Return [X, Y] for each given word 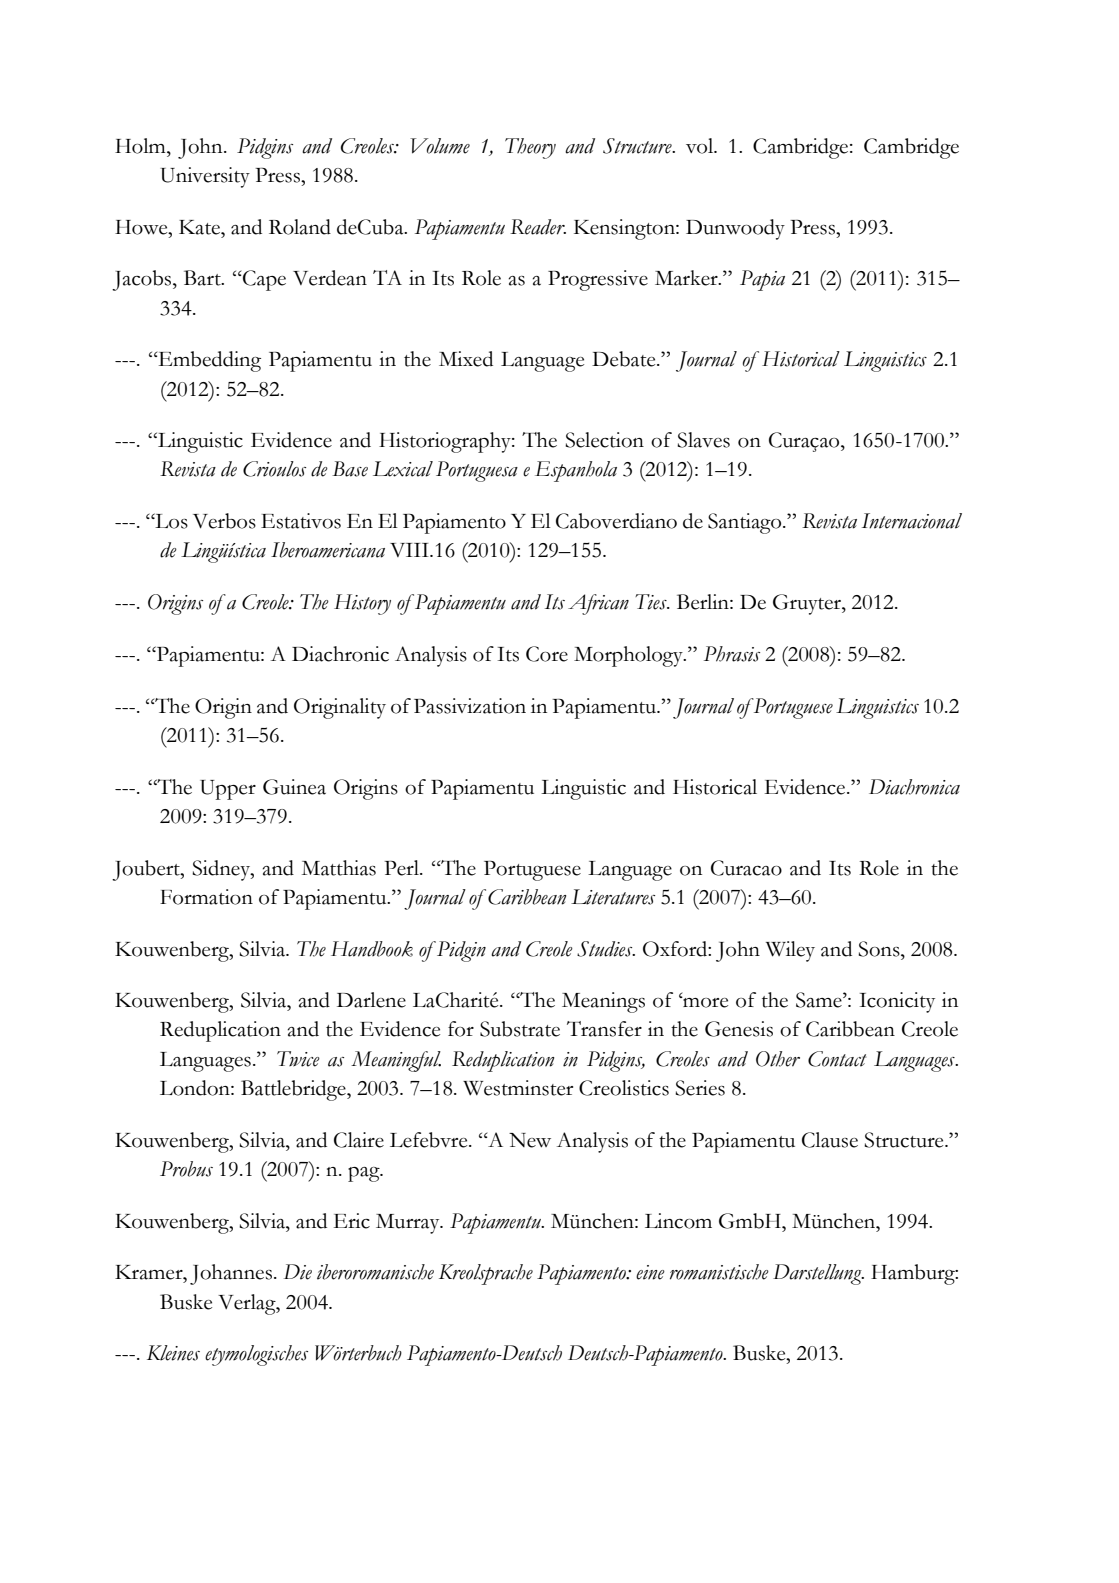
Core [547, 654]
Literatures [613, 897]
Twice [298, 1059]
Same [820, 1000]
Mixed [466, 359]
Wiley [790, 951]
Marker [687, 278]
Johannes [231, 1274]
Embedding [208, 361]
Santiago [746, 523]
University [205, 177]
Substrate [520, 1029]
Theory [530, 148]
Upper [228, 790]
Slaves [703, 440]
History [362, 604]
